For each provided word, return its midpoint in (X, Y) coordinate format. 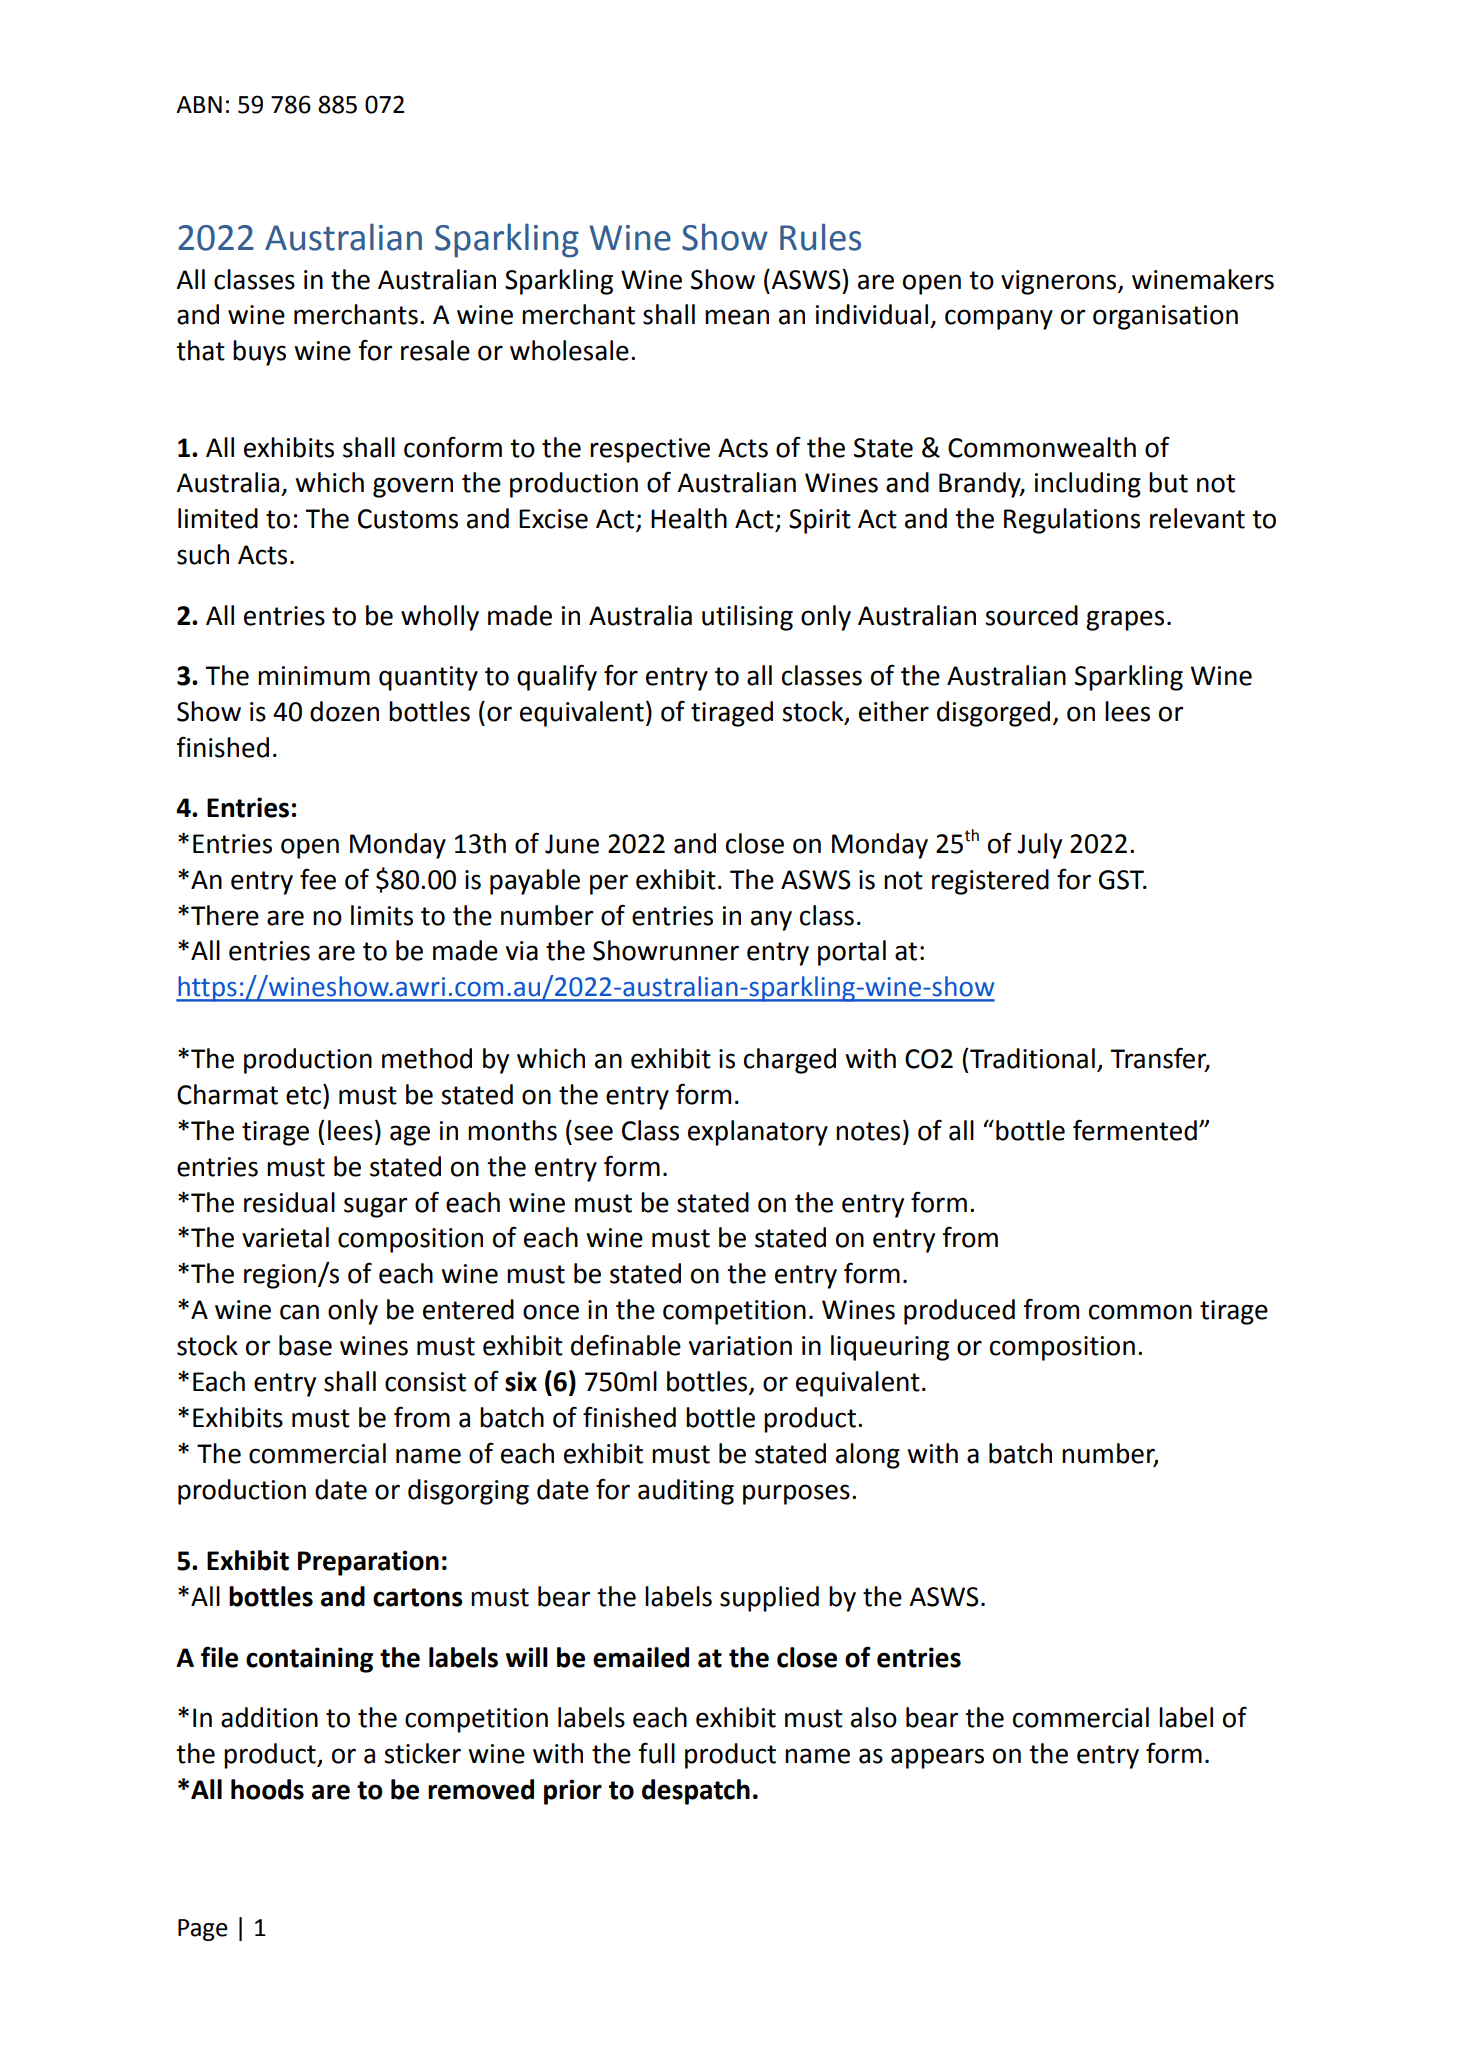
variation (740, 1346)
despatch (696, 1792)
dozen (344, 711)
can (299, 1312)
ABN (199, 104)
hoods (267, 1789)
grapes (1125, 620)
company (999, 319)
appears (937, 1758)
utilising (747, 618)
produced (959, 1312)
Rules (820, 237)
